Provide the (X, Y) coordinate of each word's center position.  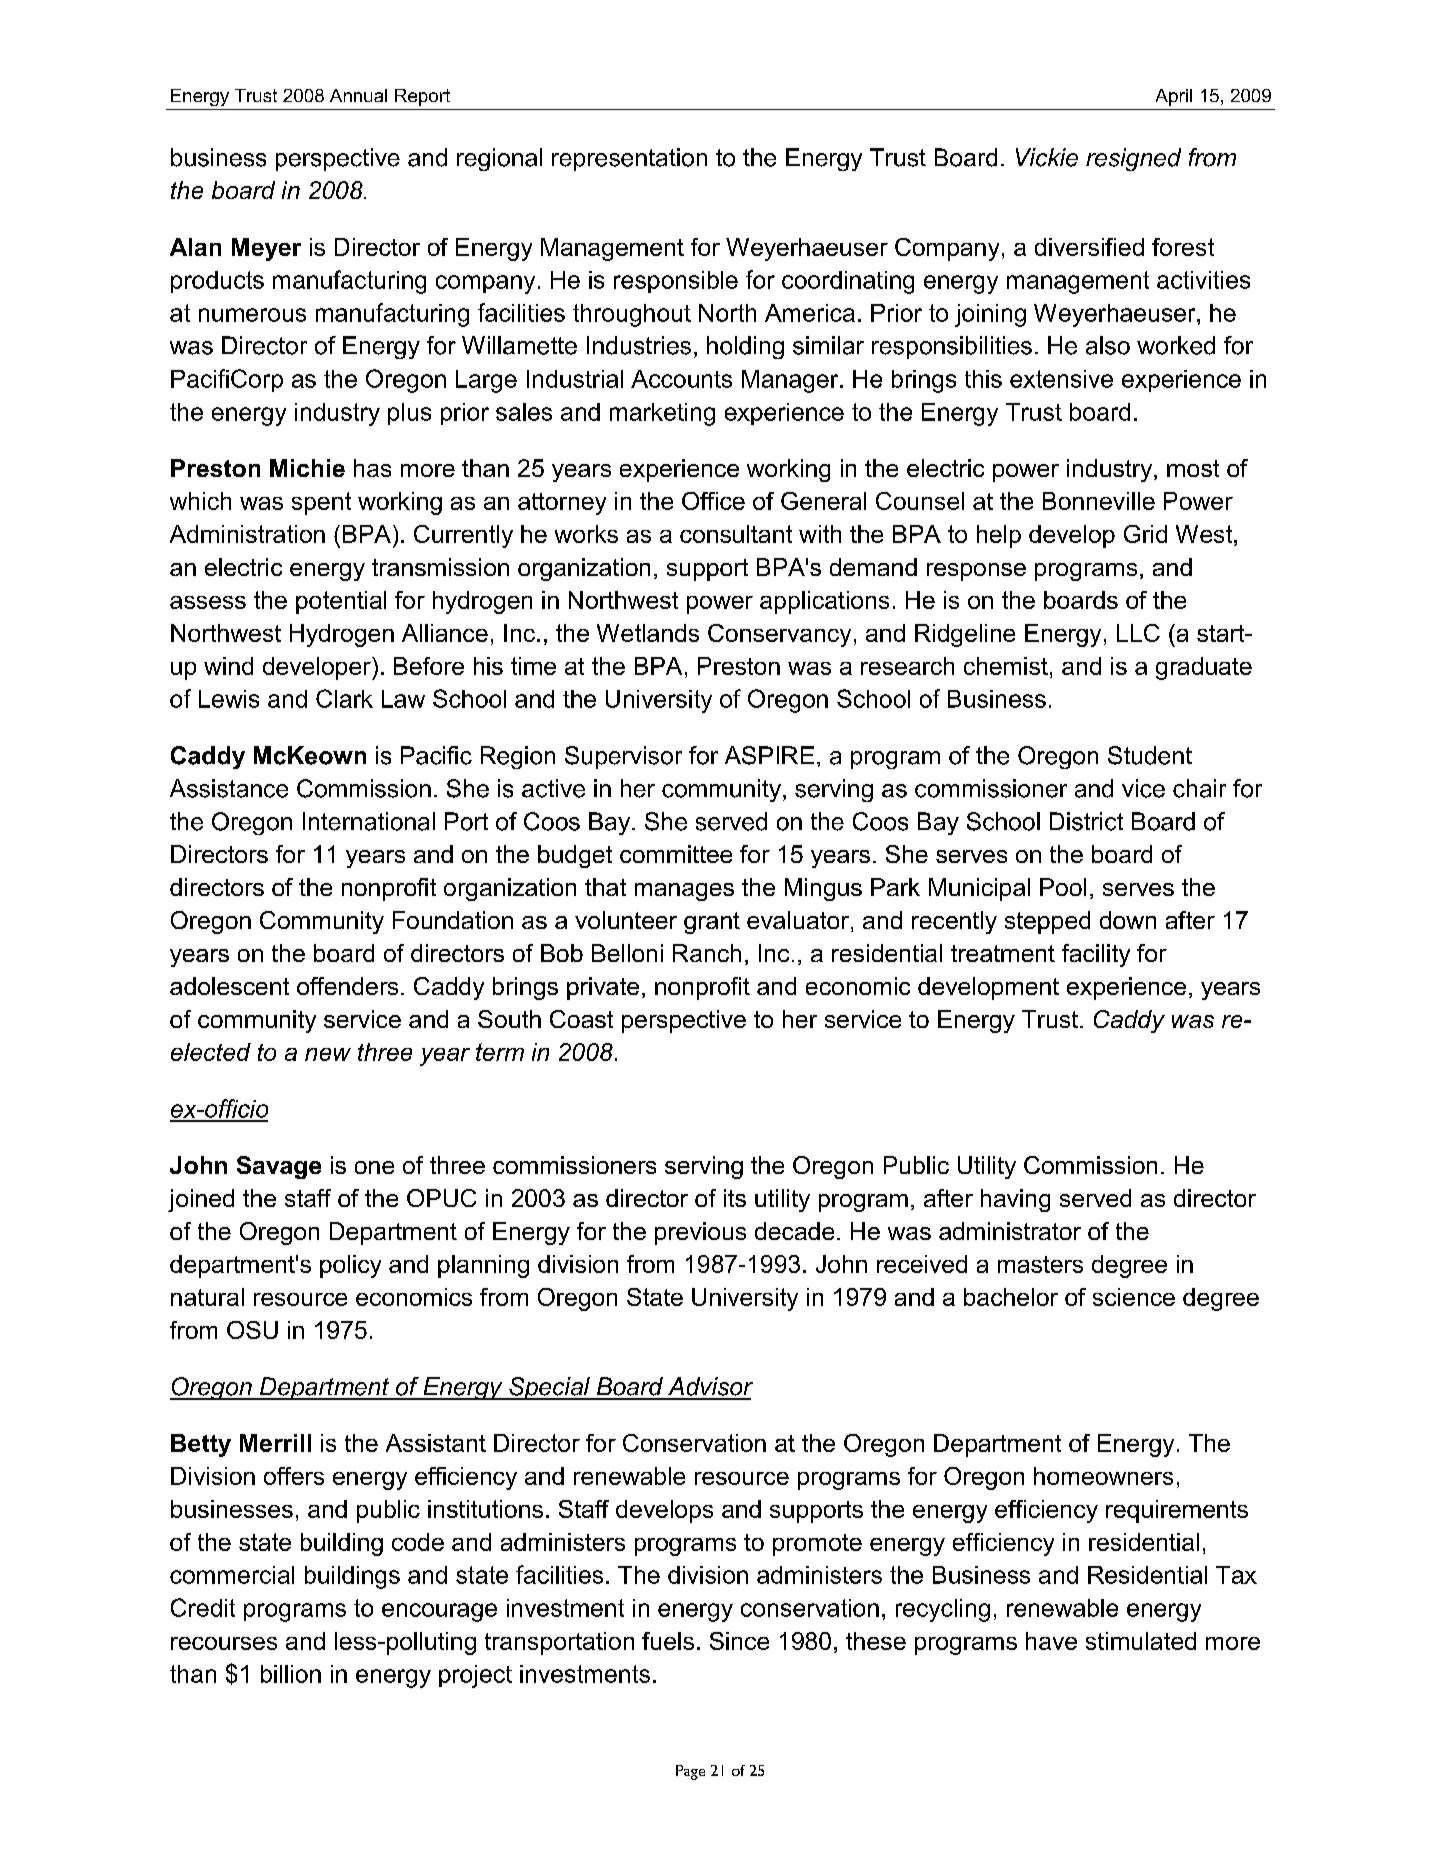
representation (629, 159)
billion (291, 1674)
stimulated (1141, 1641)
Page (690, 1772)
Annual (358, 95)
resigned (1133, 159)
